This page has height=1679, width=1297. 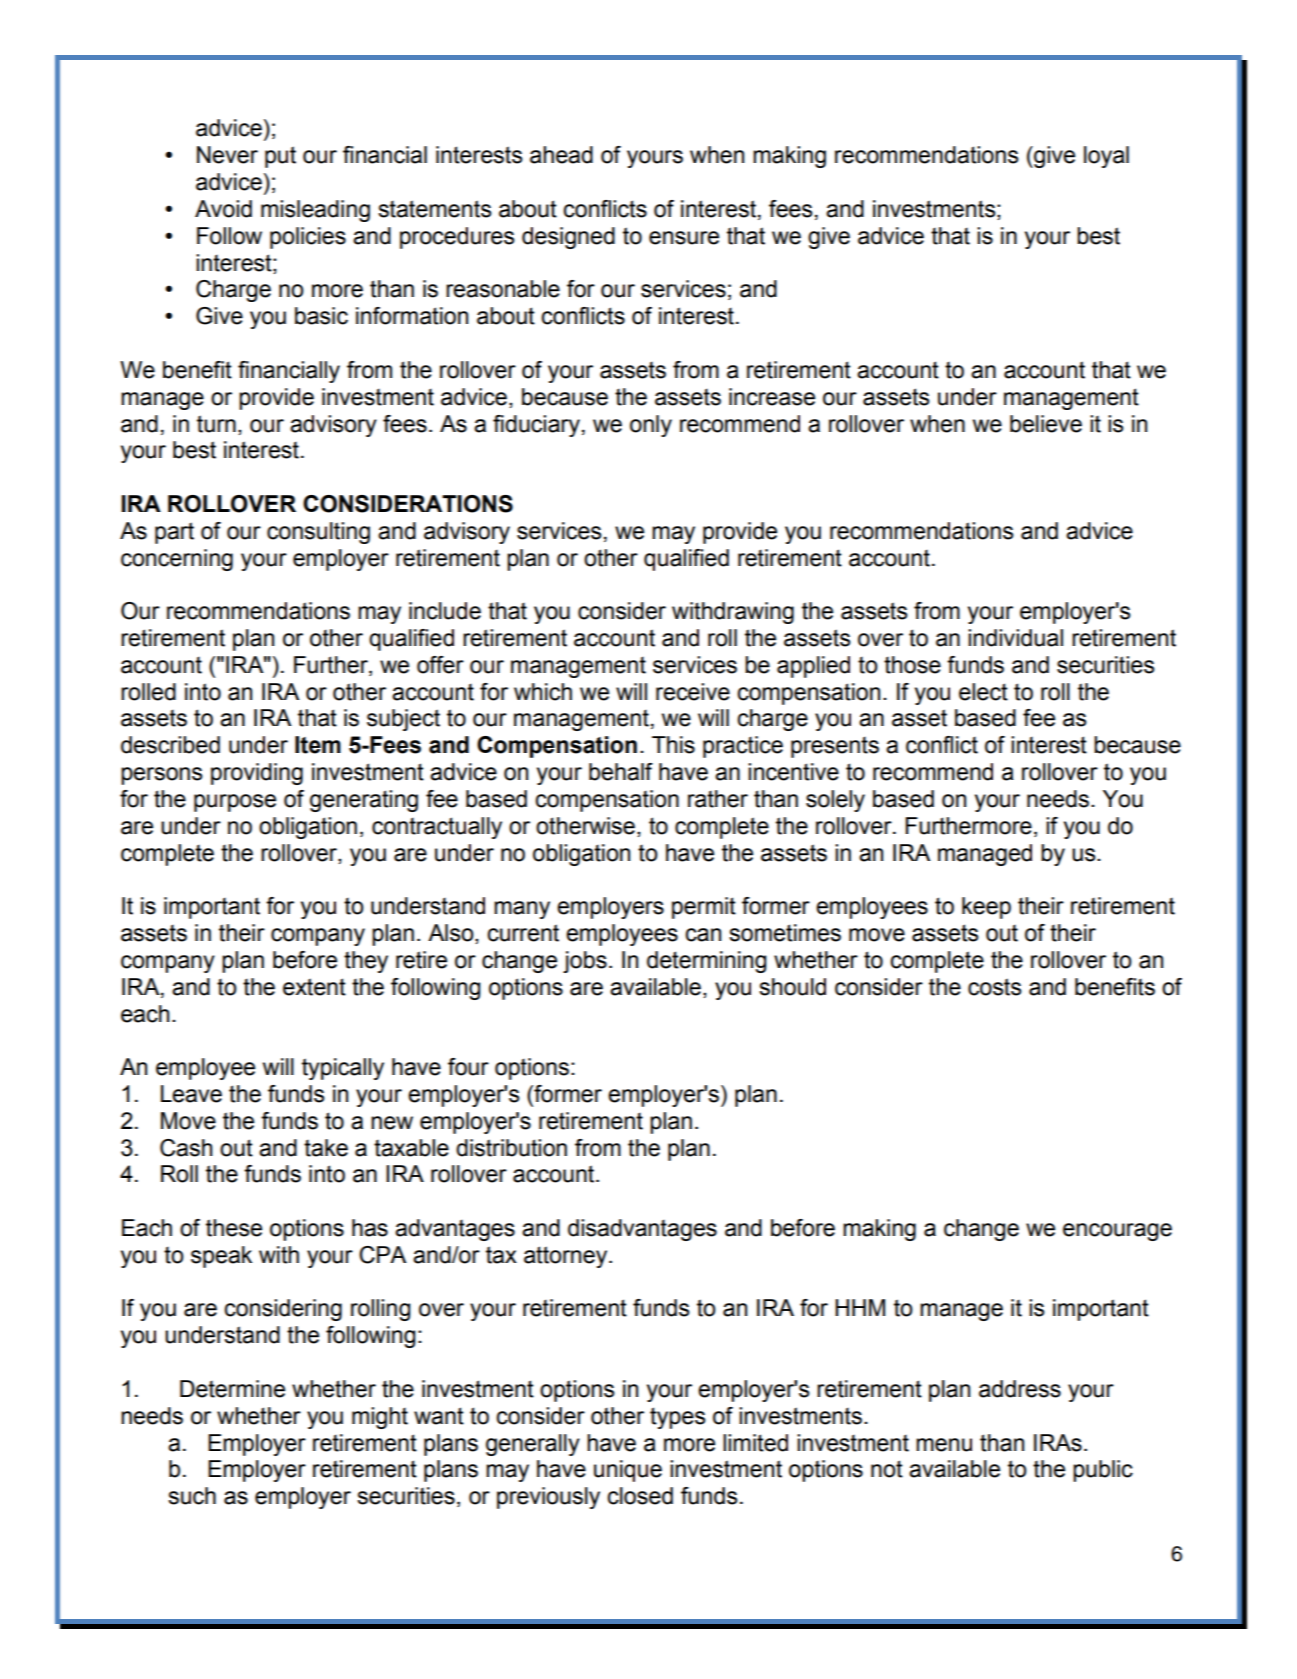 I want to click on behalf, so click(x=621, y=772).
